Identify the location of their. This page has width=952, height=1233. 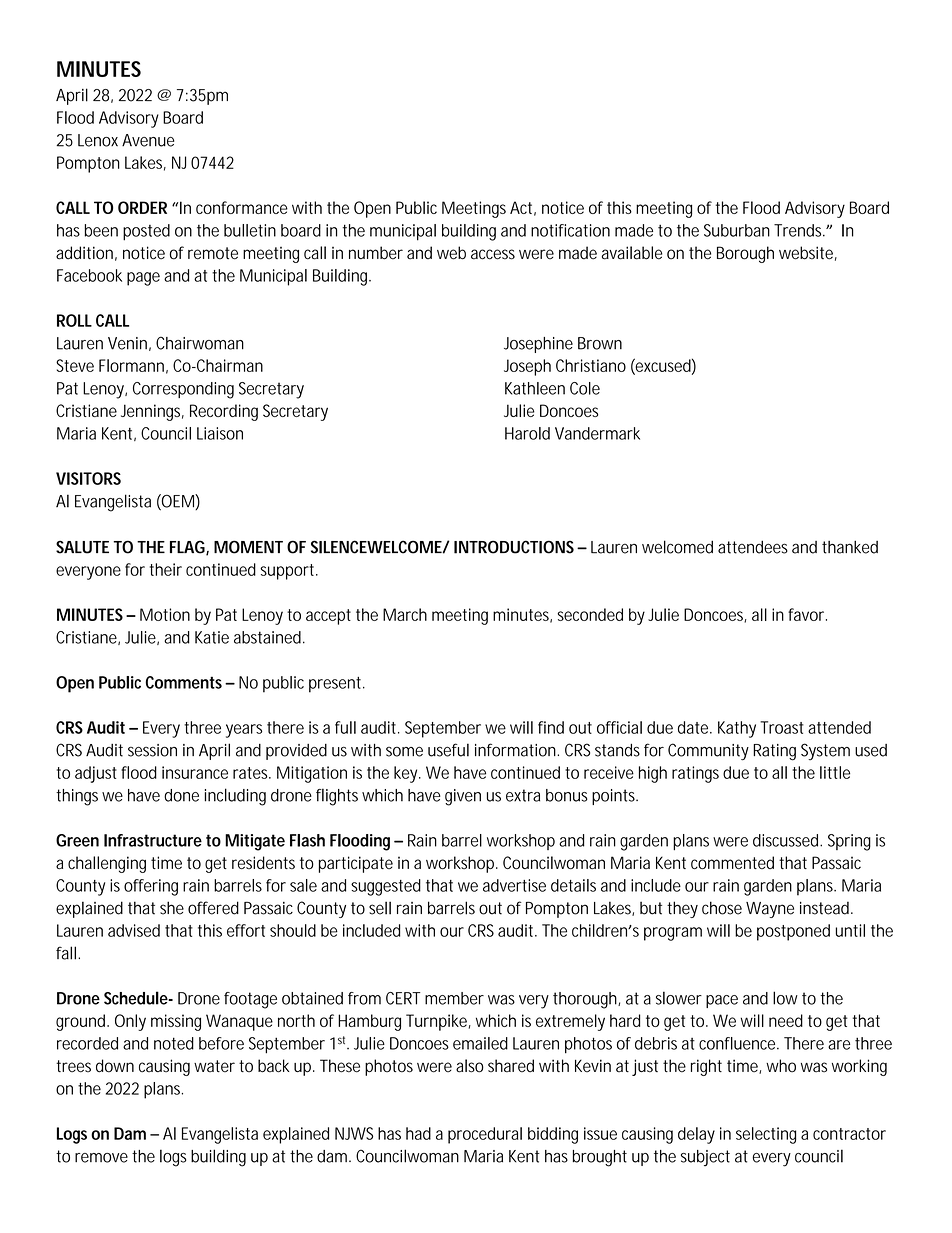
(166, 569).
